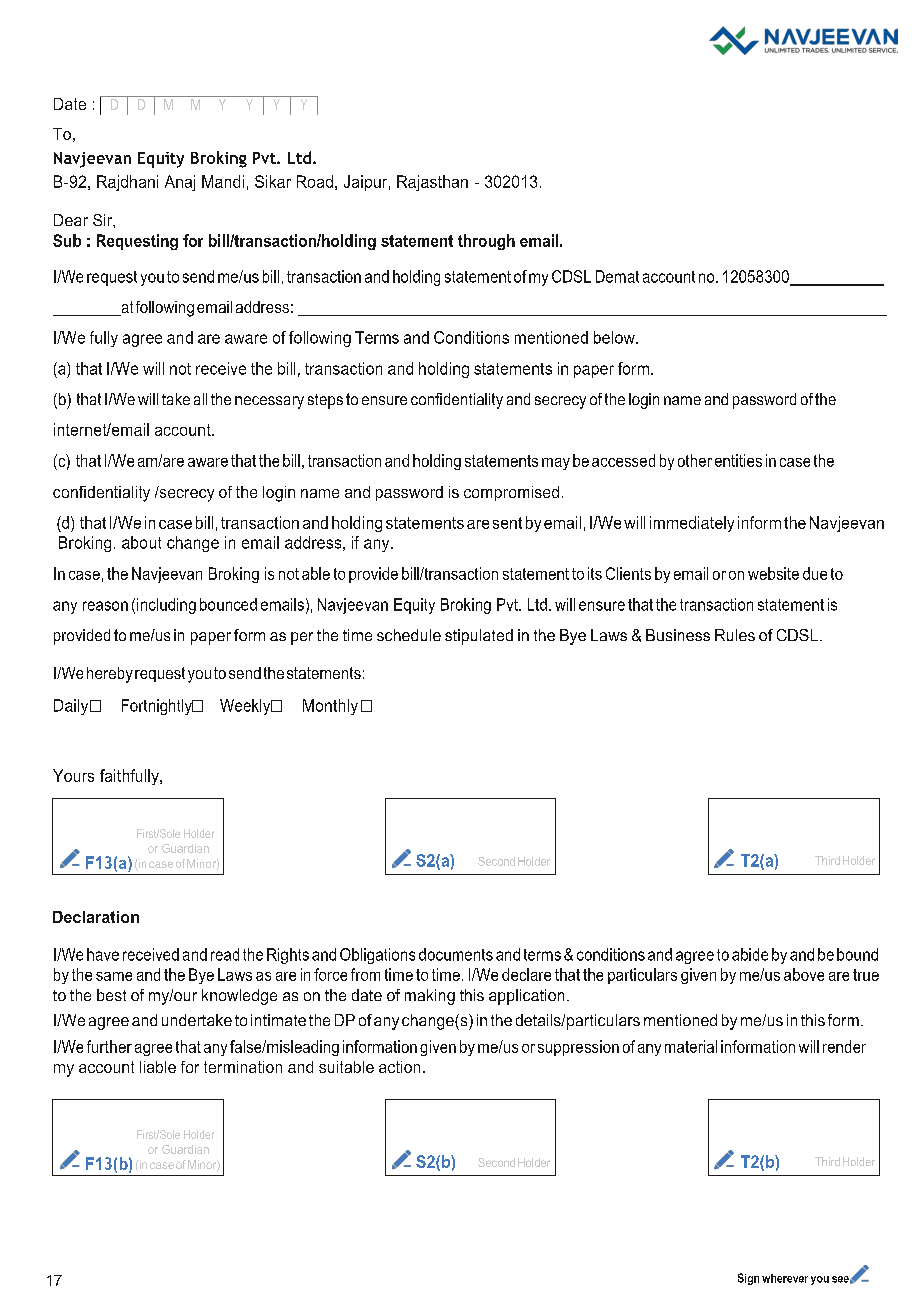 Image resolution: width=924 pixels, height=1307 pixels. I want to click on documents, so click(456, 954).
